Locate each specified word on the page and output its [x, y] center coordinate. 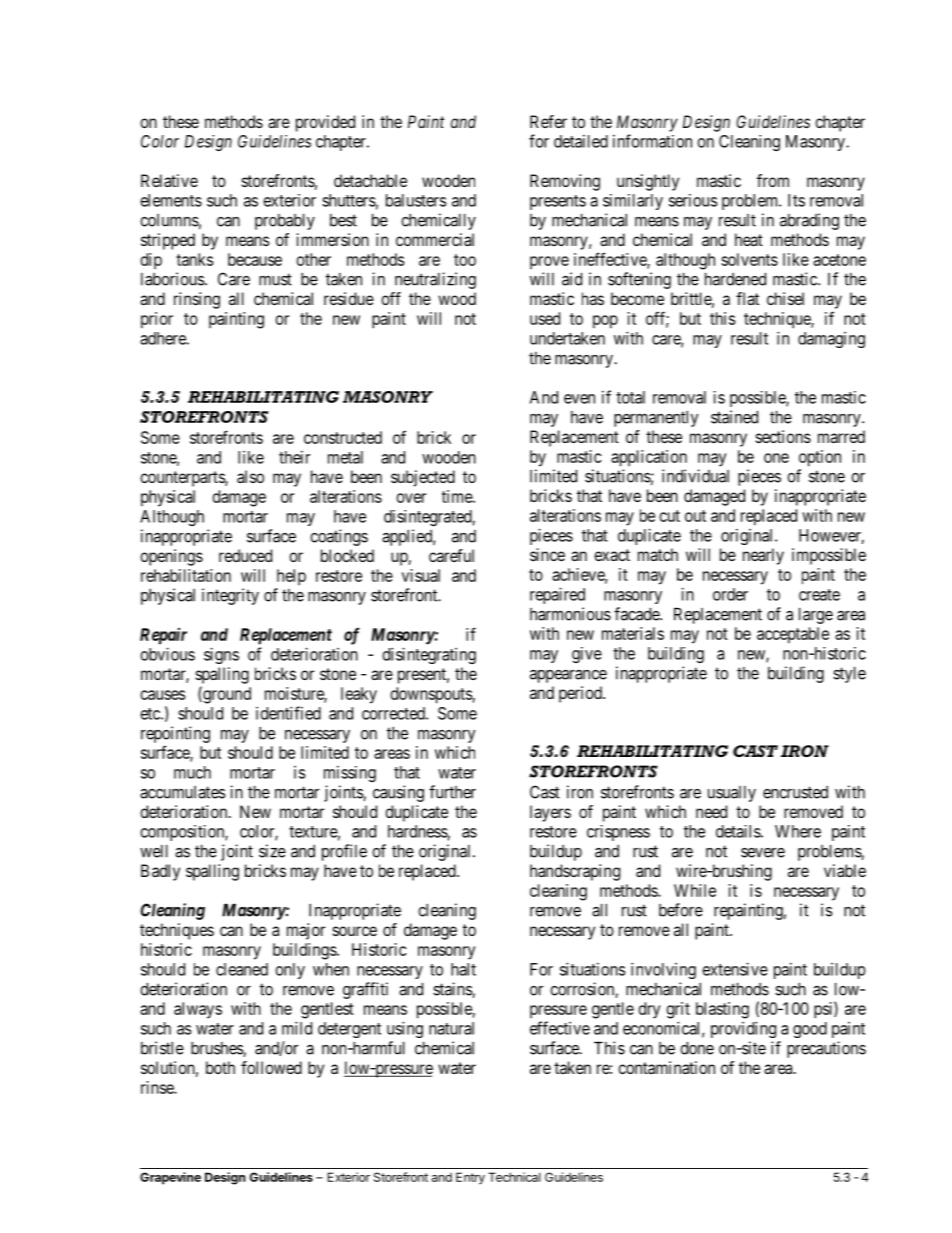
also [250, 476]
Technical [514, 1177]
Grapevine [170, 1178]
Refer [548, 121]
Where [798, 831]
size [272, 851]
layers [550, 813]
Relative [169, 180]
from [773, 180]
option [820, 458]
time [458, 496]
